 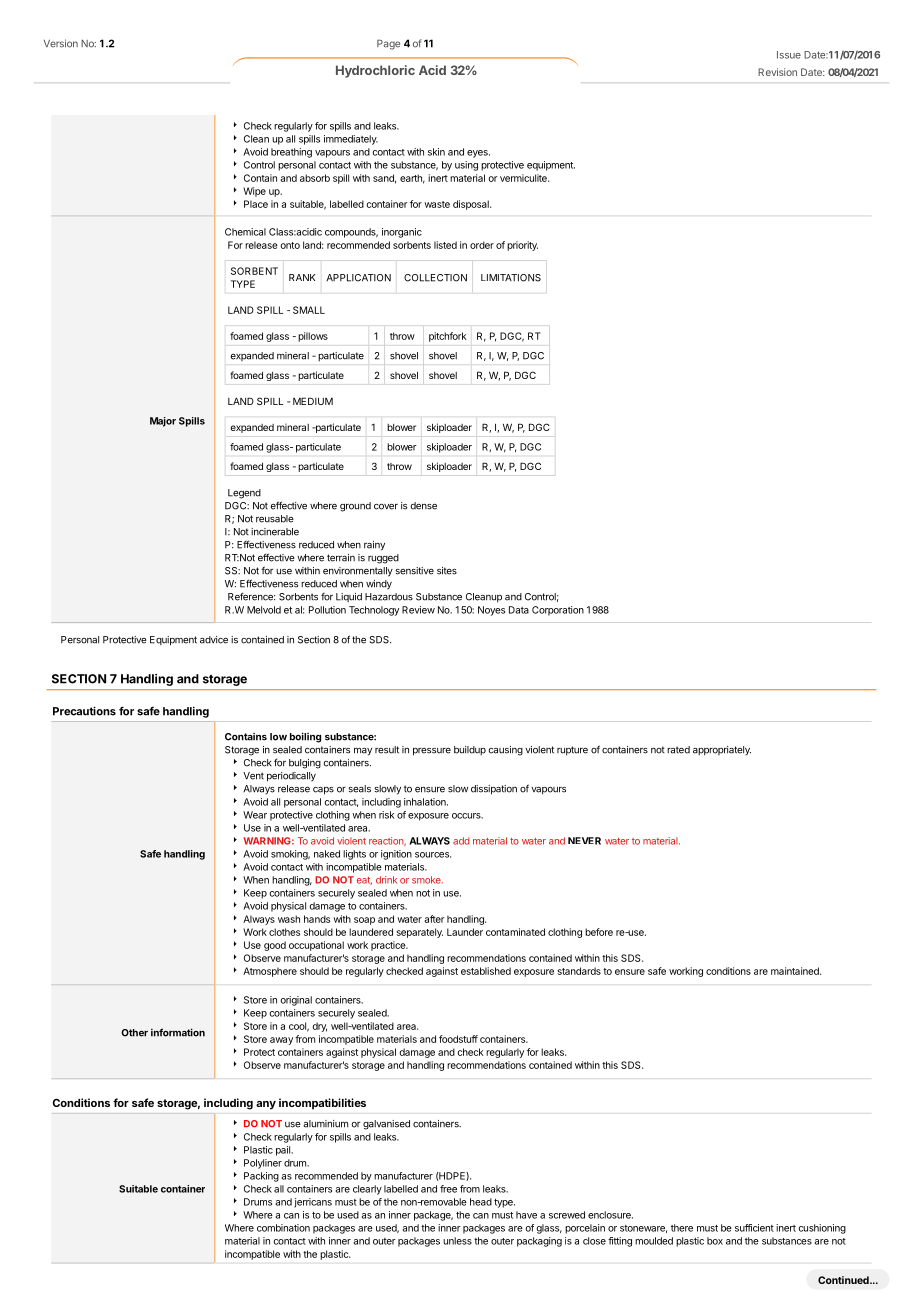 What do you see at coordinates (434, 919) in the screenshot?
I see `after` at bounding box center [434, 919].
